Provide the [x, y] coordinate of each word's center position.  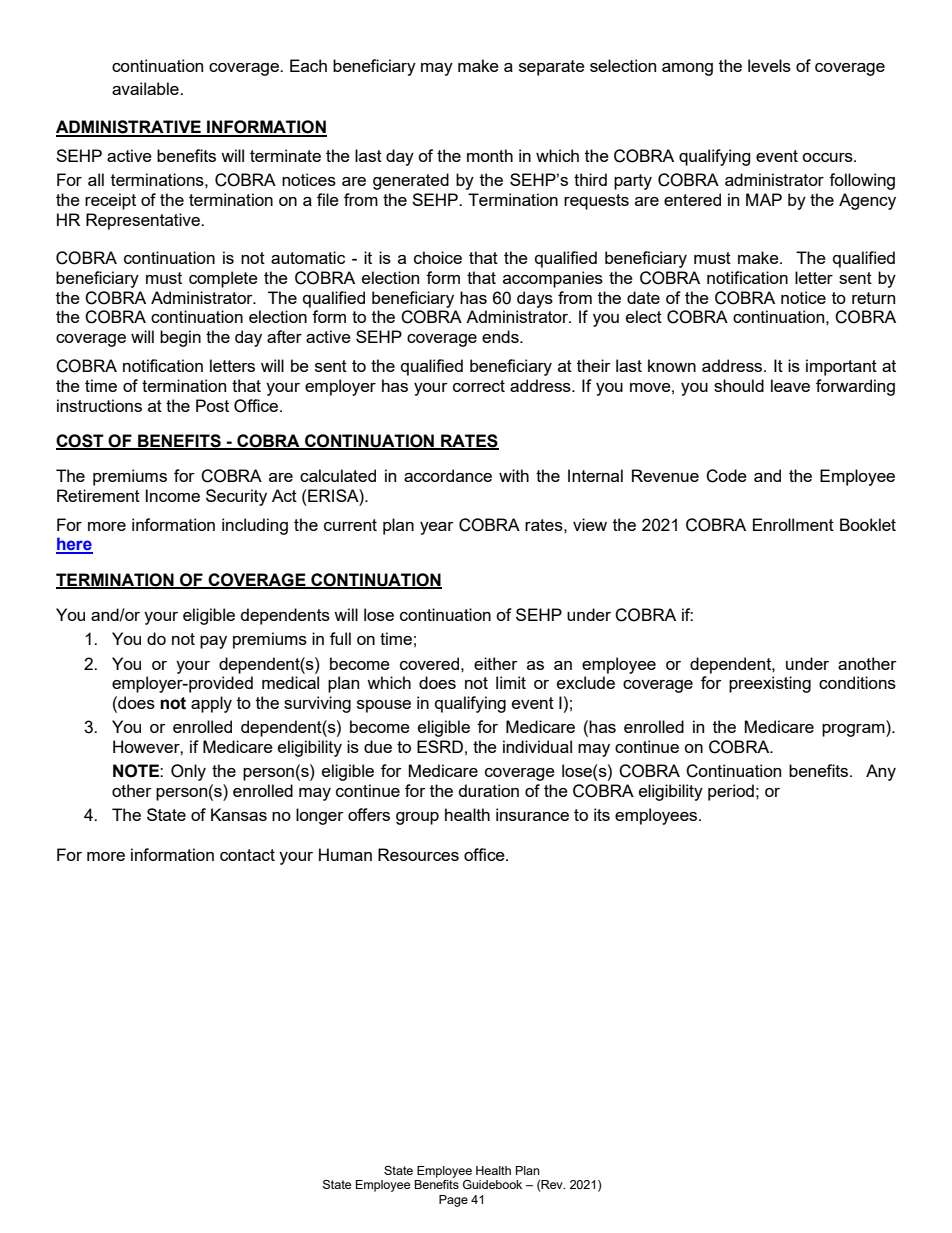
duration [489, 790]
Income [173, 495]
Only [188, 772]
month [490, 155]
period [731, 792]
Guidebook [492, 1185]
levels [769, 65]
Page [453, 1201]
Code [726, 476]
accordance [448, 475]
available [146, 88]
